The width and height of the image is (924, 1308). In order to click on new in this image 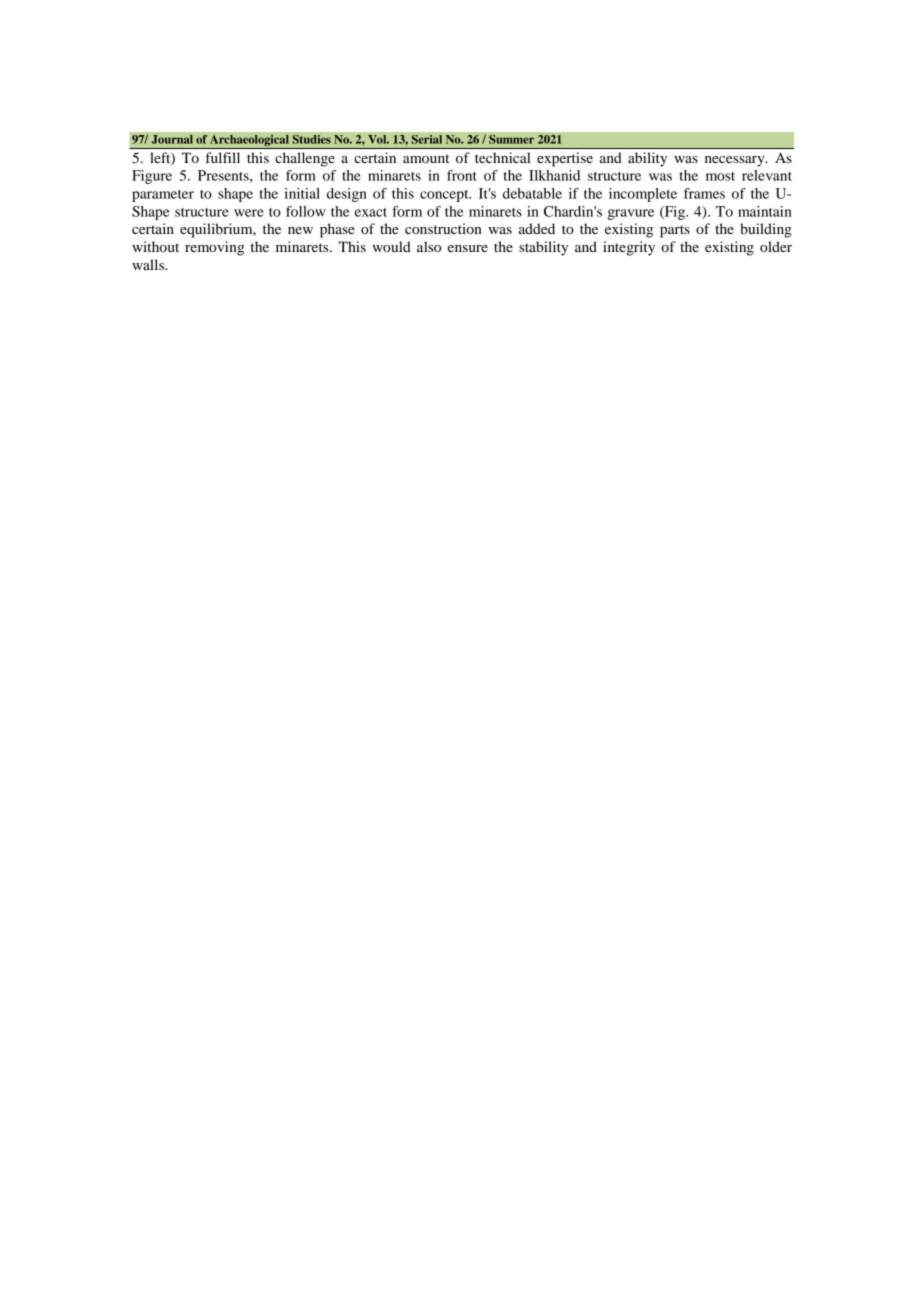, I will do `click(300, 230)`.
